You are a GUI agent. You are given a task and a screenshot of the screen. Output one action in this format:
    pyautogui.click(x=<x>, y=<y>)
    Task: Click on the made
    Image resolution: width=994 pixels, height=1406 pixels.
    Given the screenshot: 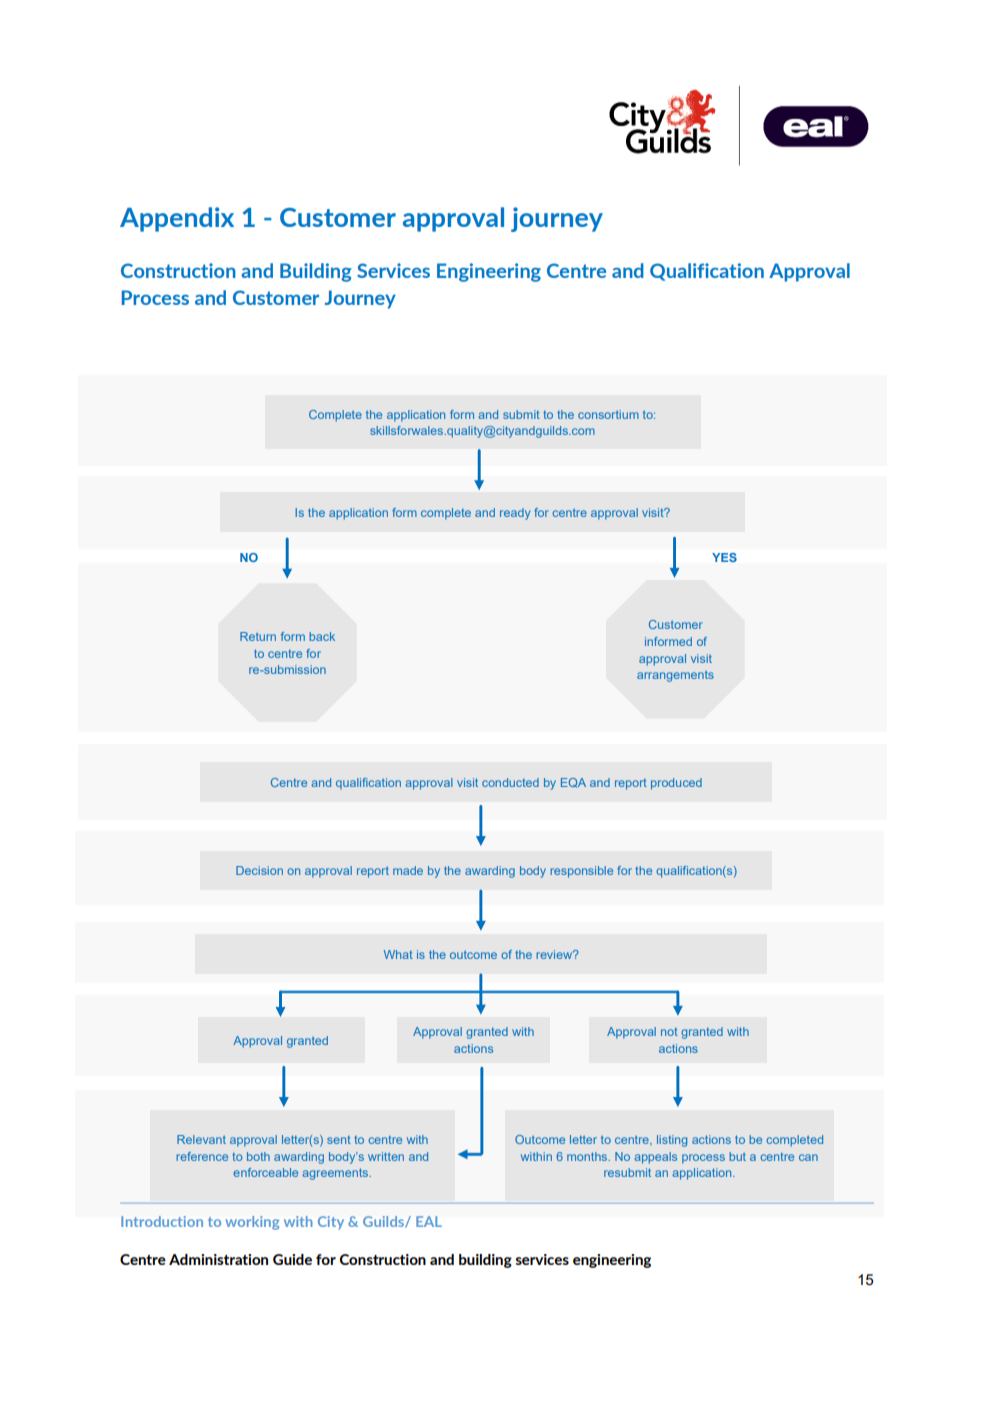 What is the action you would take?
    pyautogui.click(x=408, y=870)
